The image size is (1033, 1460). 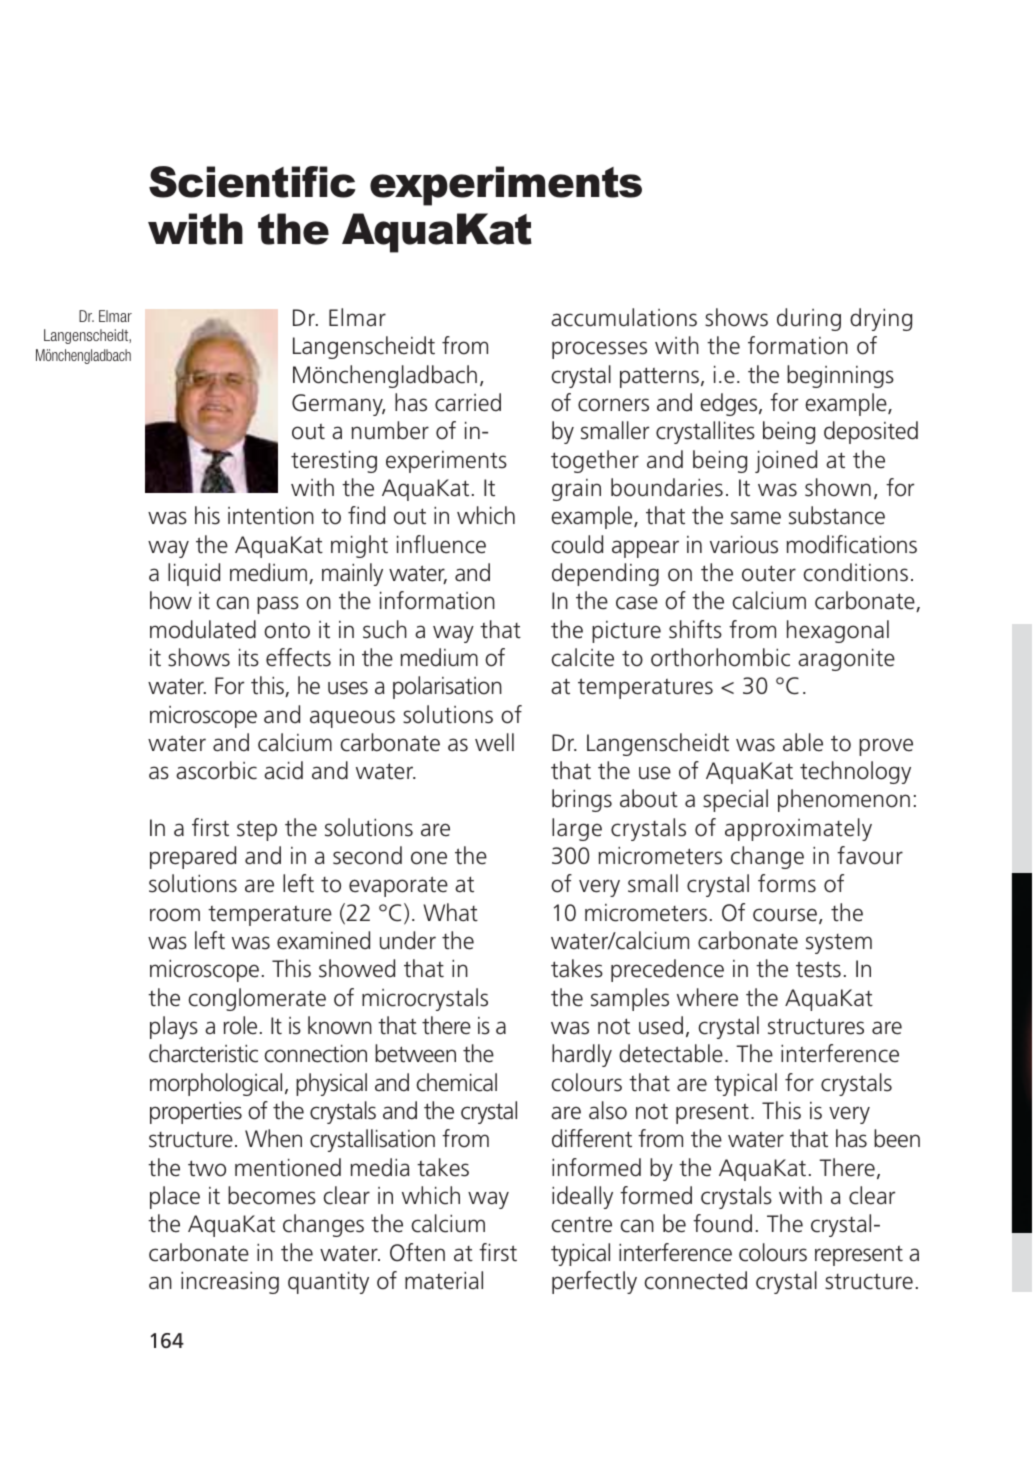 I want to click on phenomenon, so click(x=844, y=800).
